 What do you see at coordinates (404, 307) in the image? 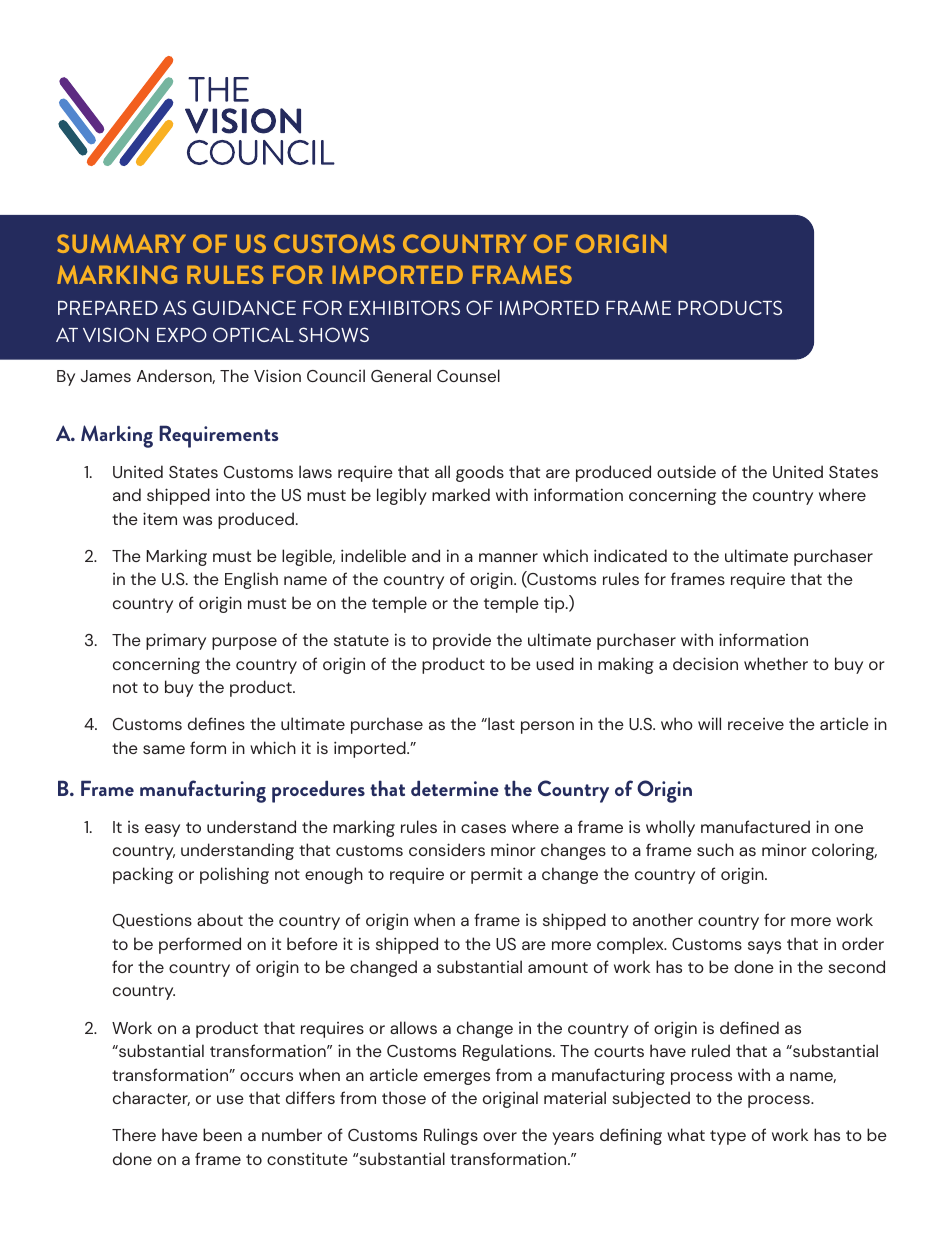
I see `EXHIBITORS` at bounding box center [404, 307].
